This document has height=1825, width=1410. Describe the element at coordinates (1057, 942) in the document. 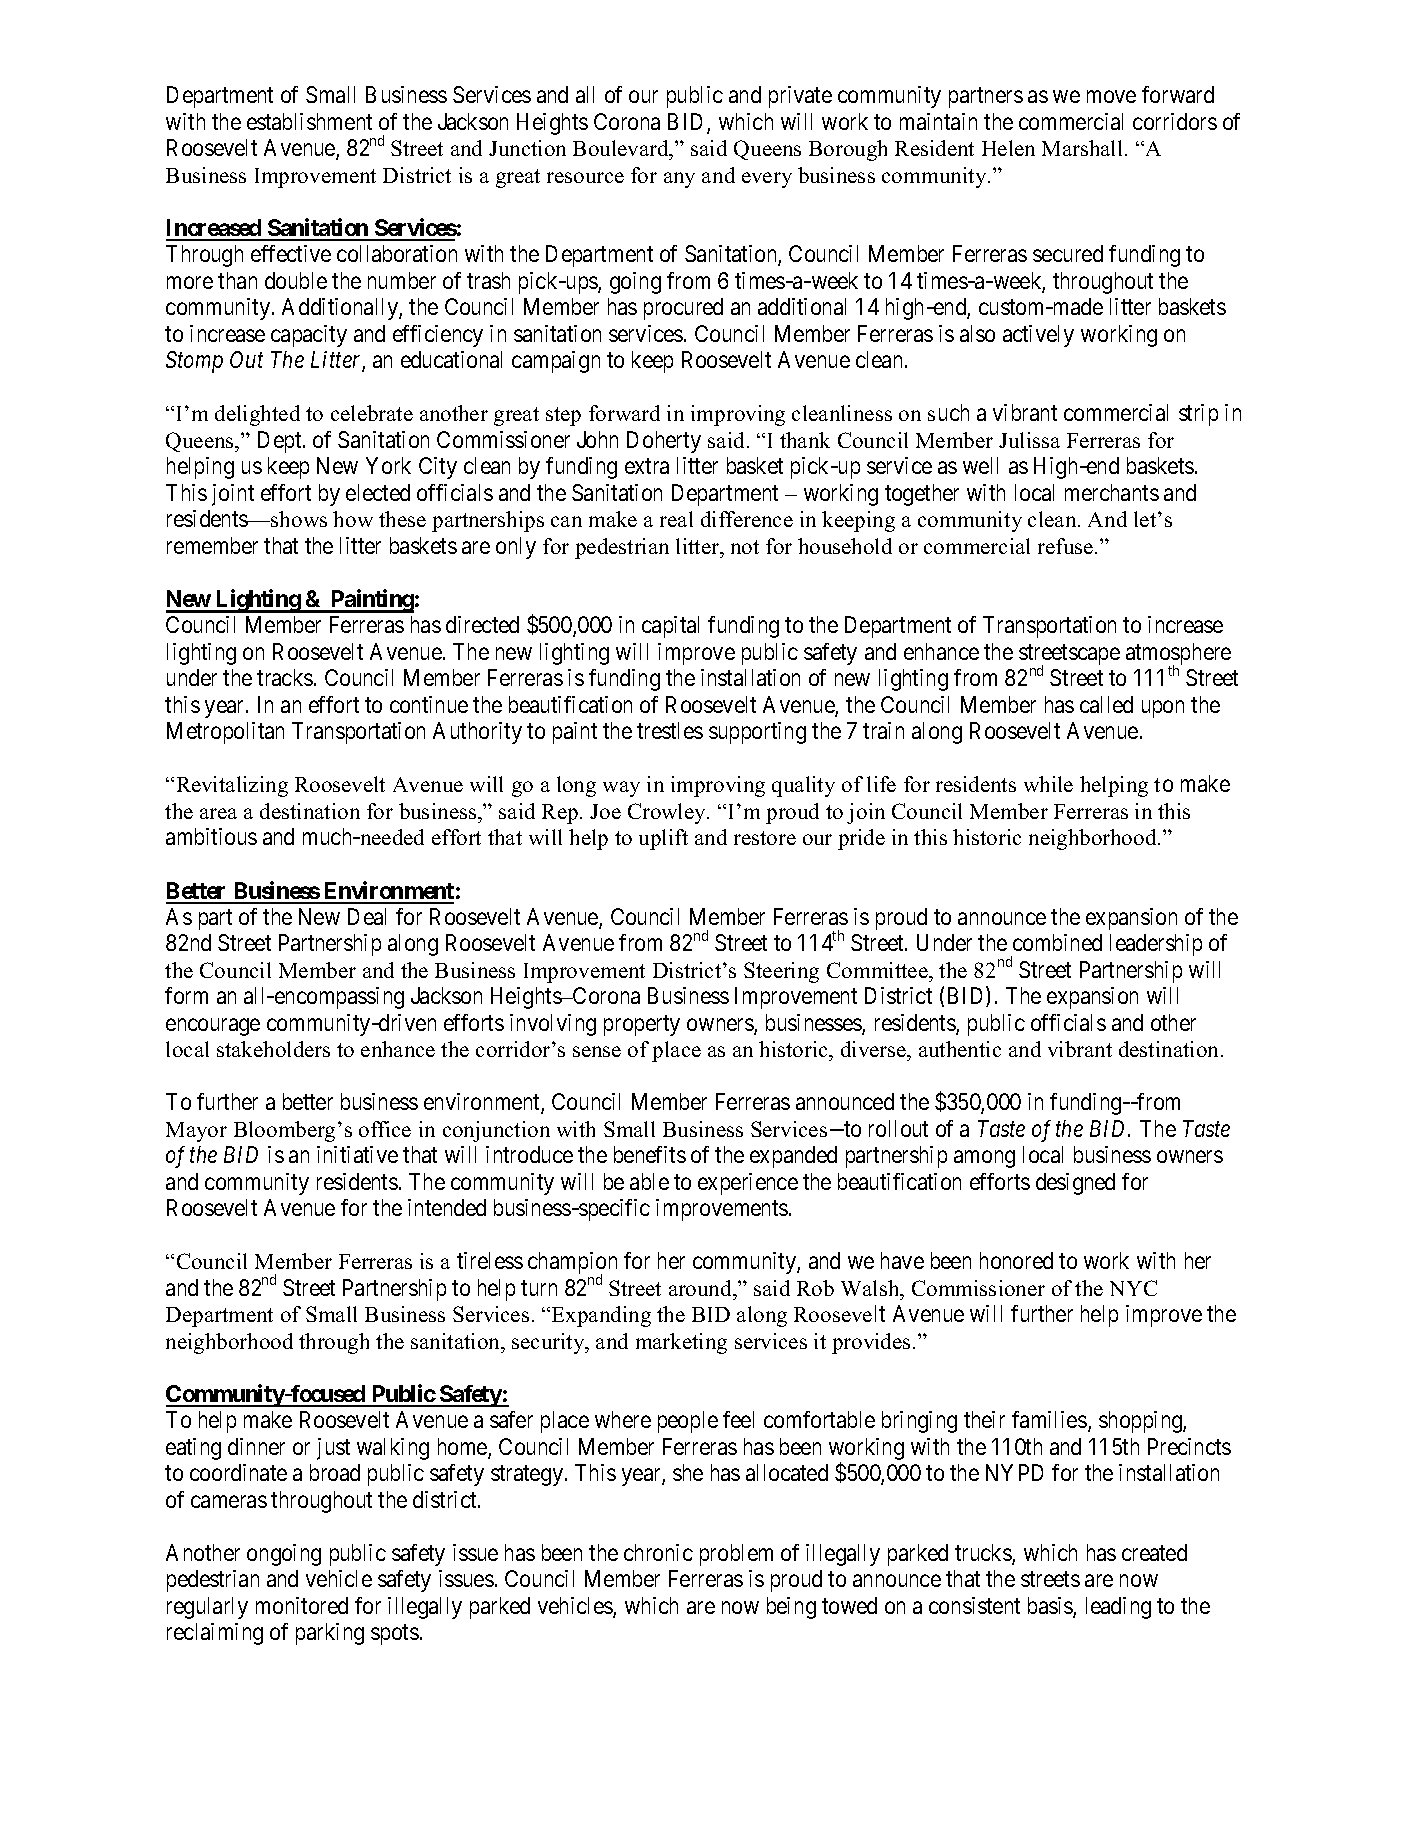

I see `combined` at that location.
